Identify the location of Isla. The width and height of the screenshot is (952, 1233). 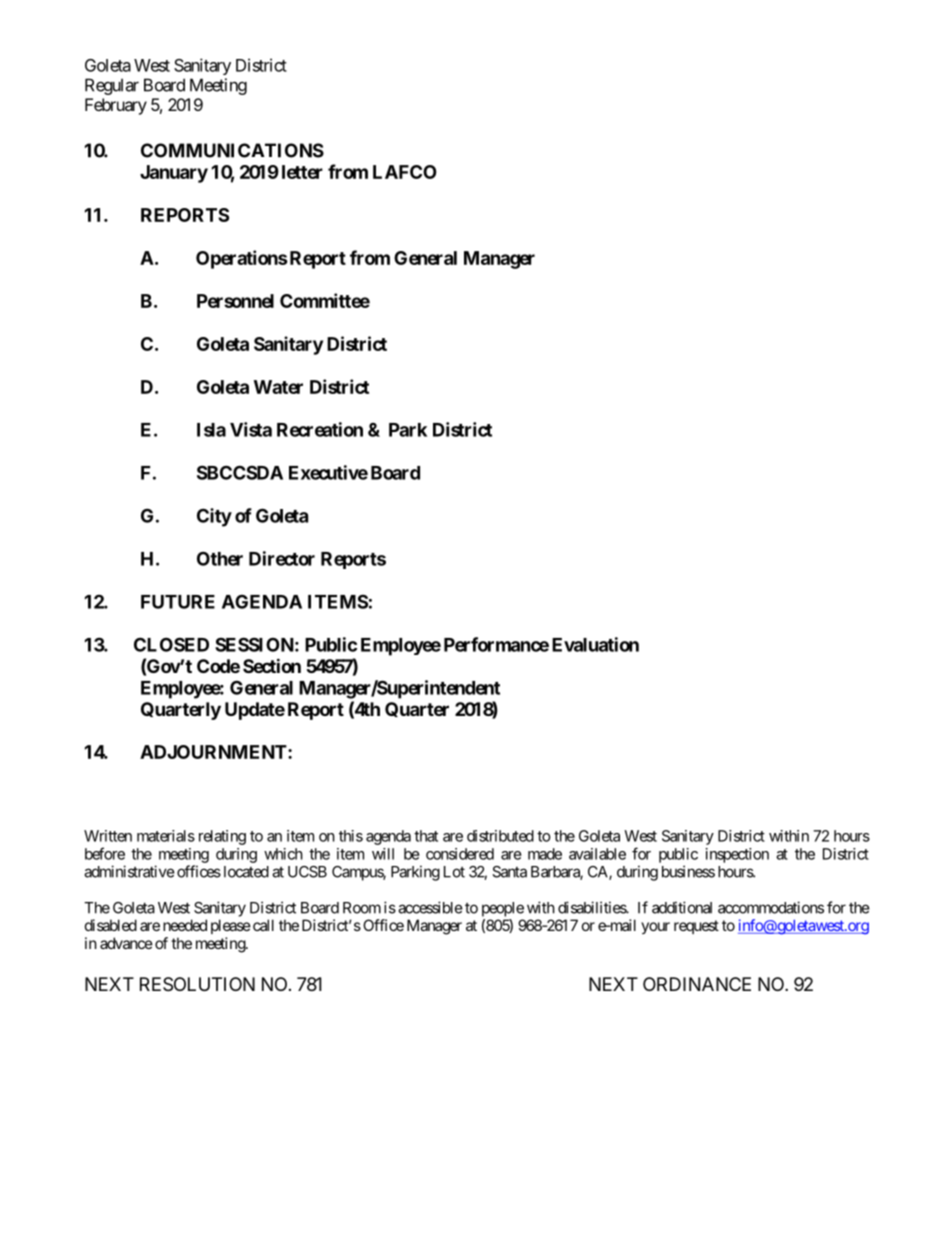
(211, 430).
